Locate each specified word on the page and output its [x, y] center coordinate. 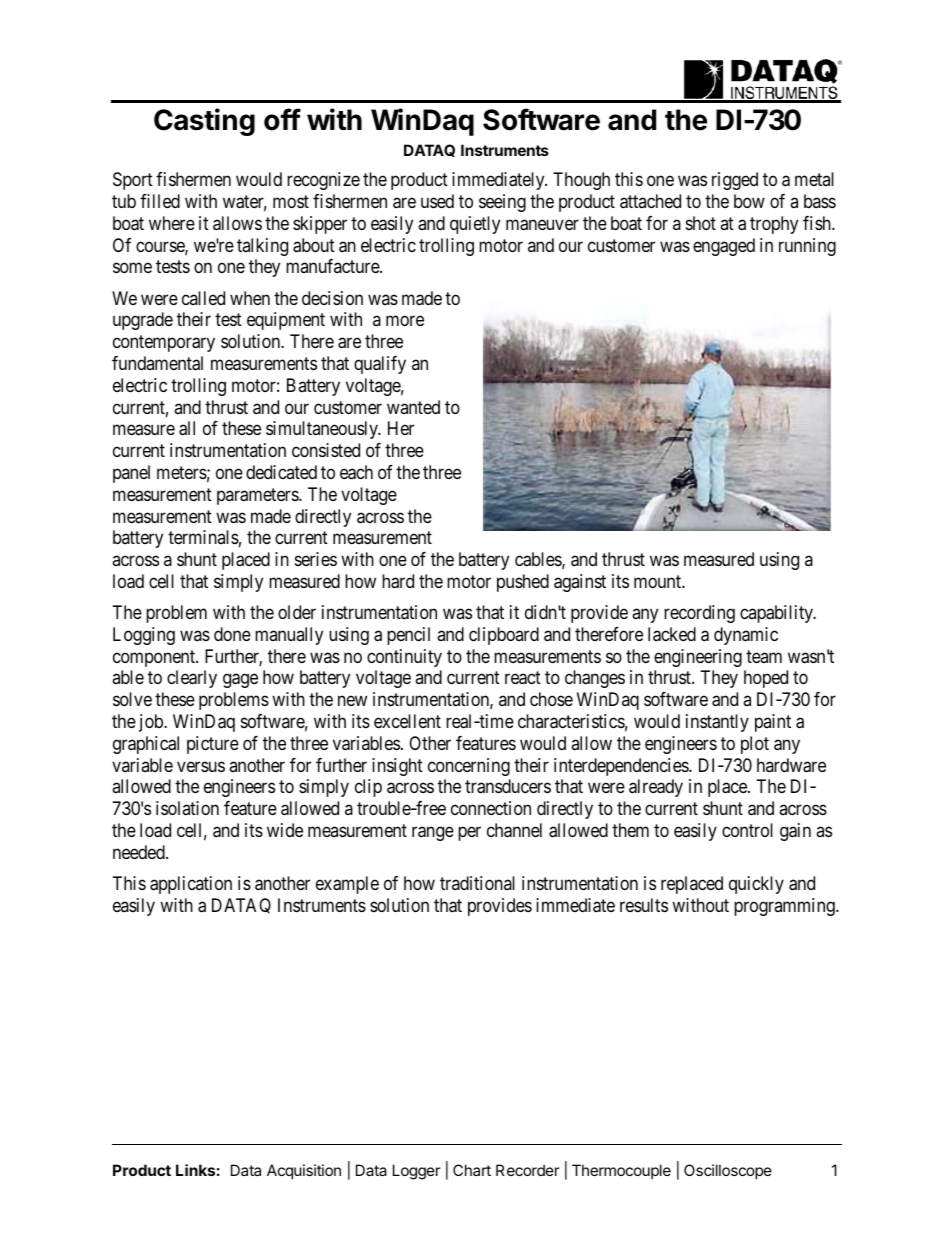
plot [755, 745]
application [191, 885]
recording [699, 614]
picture [213, 745]
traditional [477, 883]
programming [785, 907]
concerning [469, 767]
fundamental [157, 363]
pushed [523, 583]
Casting [204, 122]
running [807, 247]
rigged [735, 181]
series [316, 559]
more [405, 321]
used [437, 201]
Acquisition [304, 1171]
